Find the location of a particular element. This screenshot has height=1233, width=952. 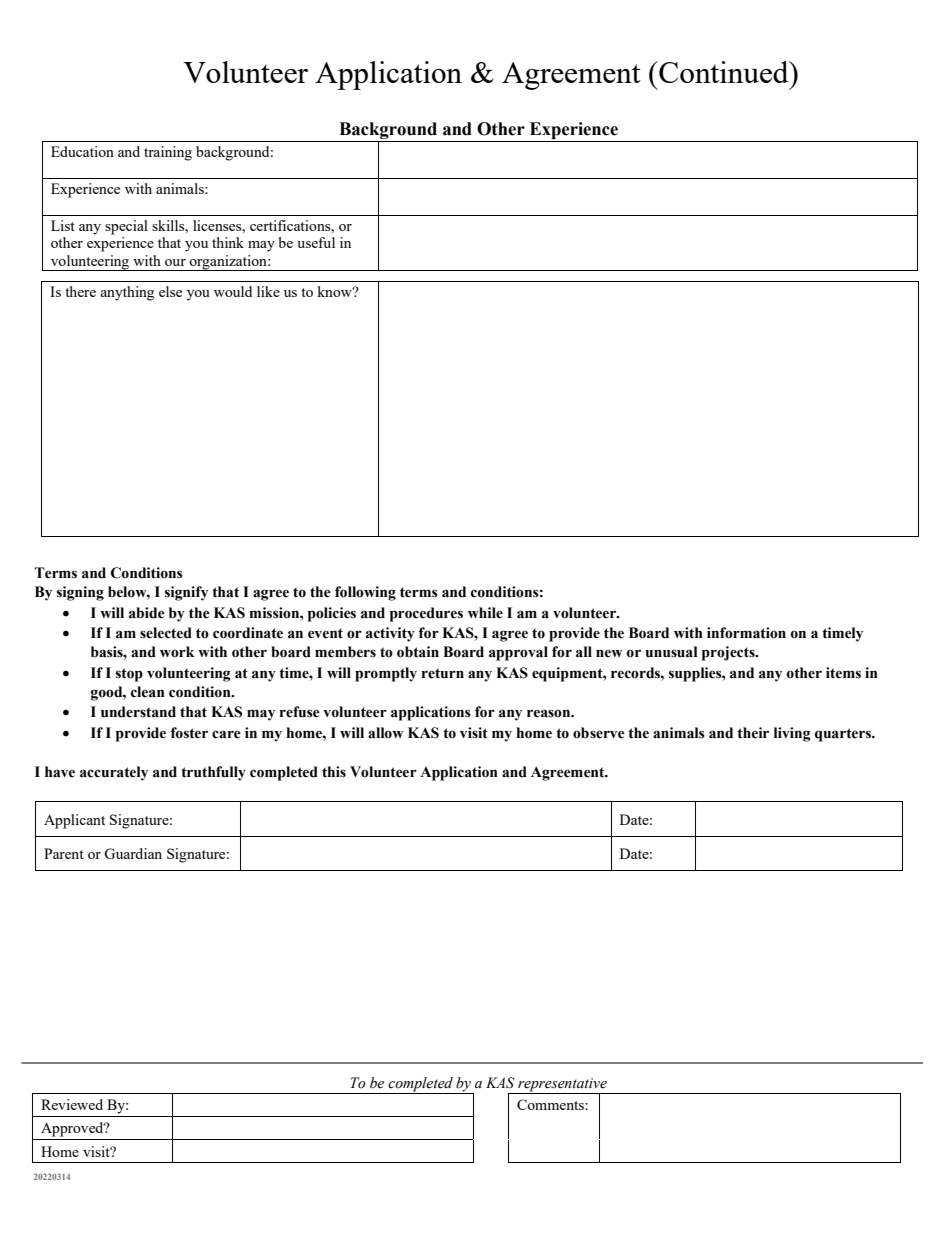

information is located at coordinates (746, 633).
